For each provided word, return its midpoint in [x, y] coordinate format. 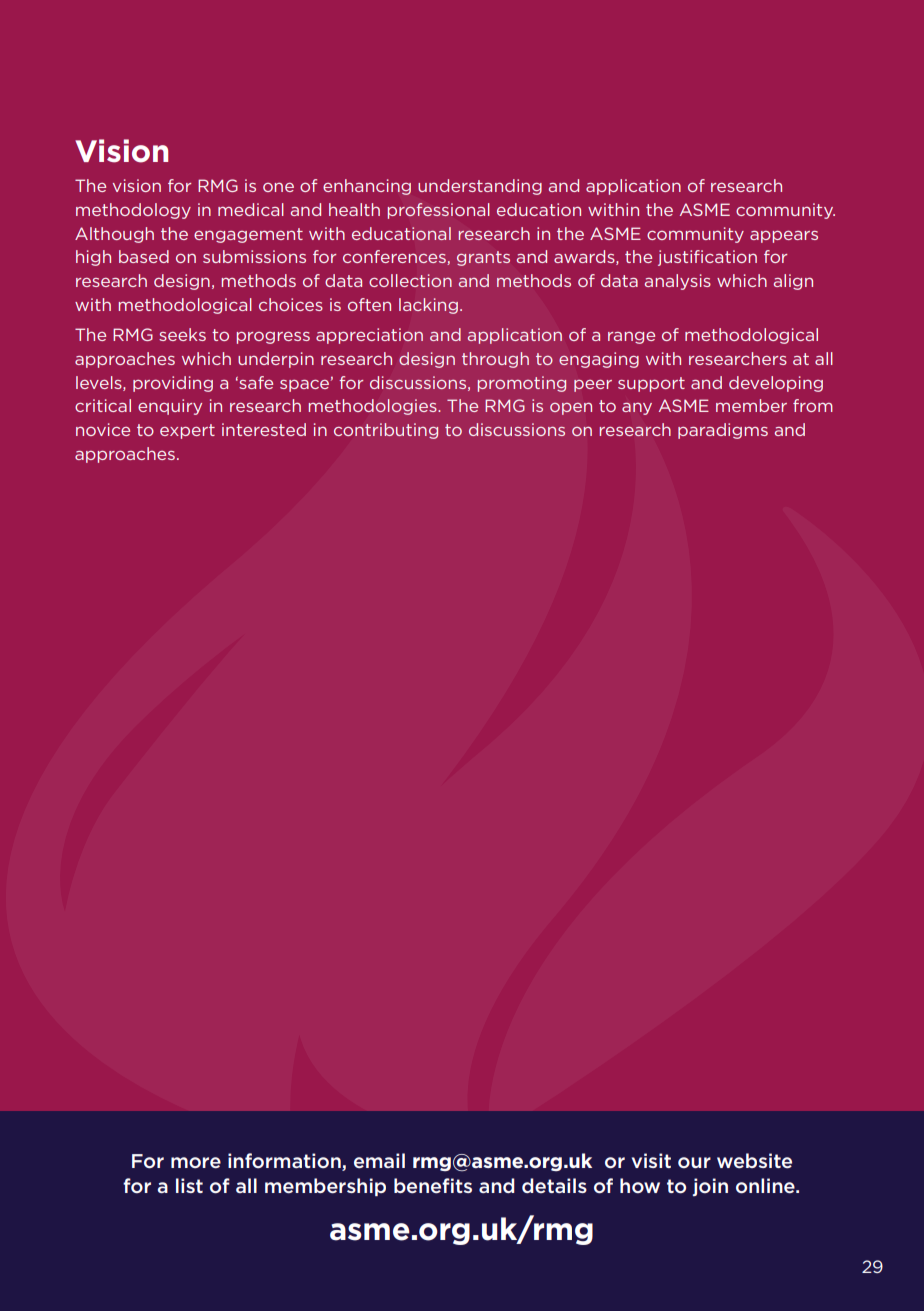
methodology [133, 211]
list [189, 1185]
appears [784, 237]
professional [439, 211]
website [754, 1161]
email [379, 1161]
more [196, 1163]
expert [187, 431]
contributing [386, 431]
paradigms [723, 431]
